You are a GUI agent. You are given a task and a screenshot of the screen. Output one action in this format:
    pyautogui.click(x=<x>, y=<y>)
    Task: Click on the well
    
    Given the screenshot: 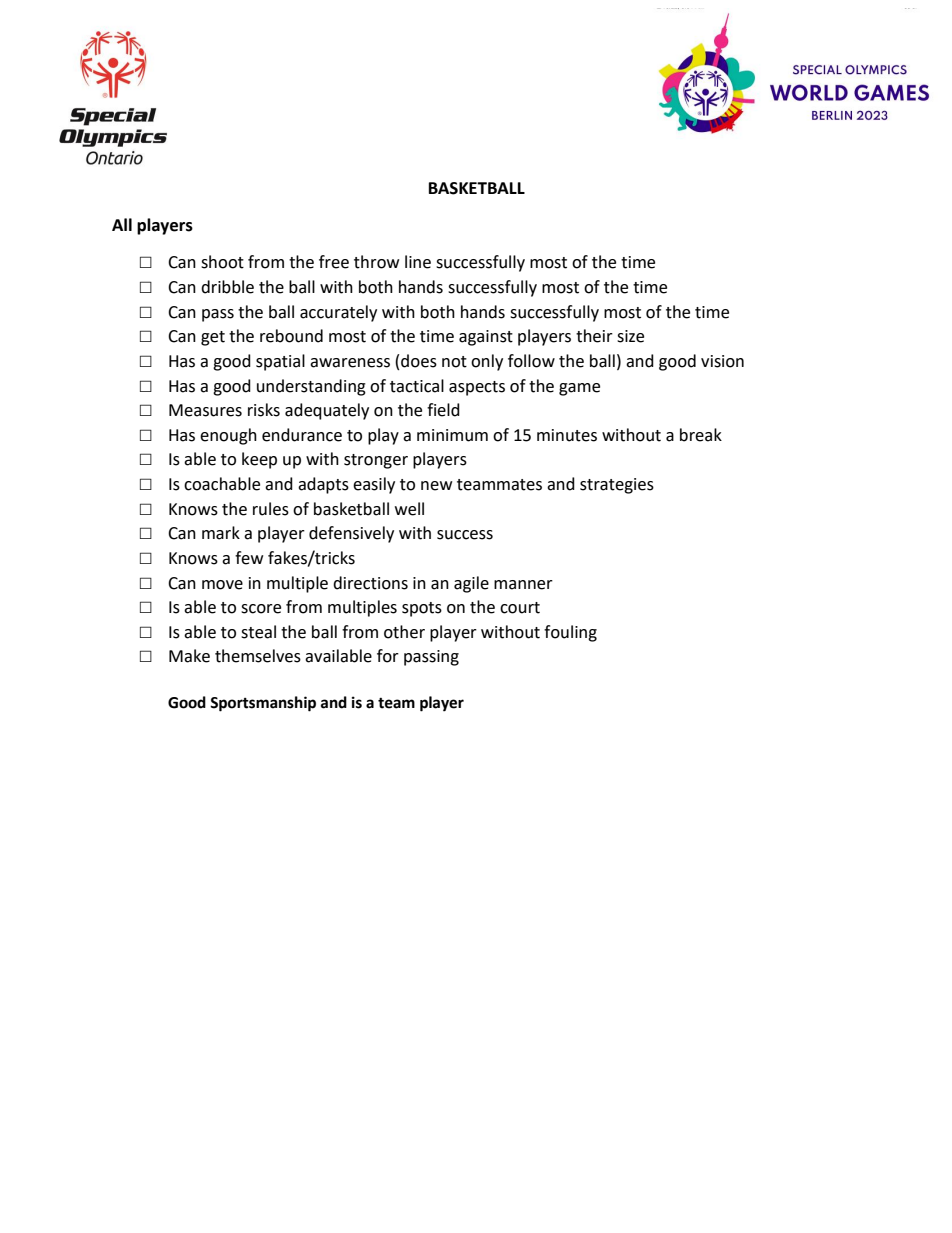 What is the action you would take?
    pyautogui.click(x=409, y=509)
